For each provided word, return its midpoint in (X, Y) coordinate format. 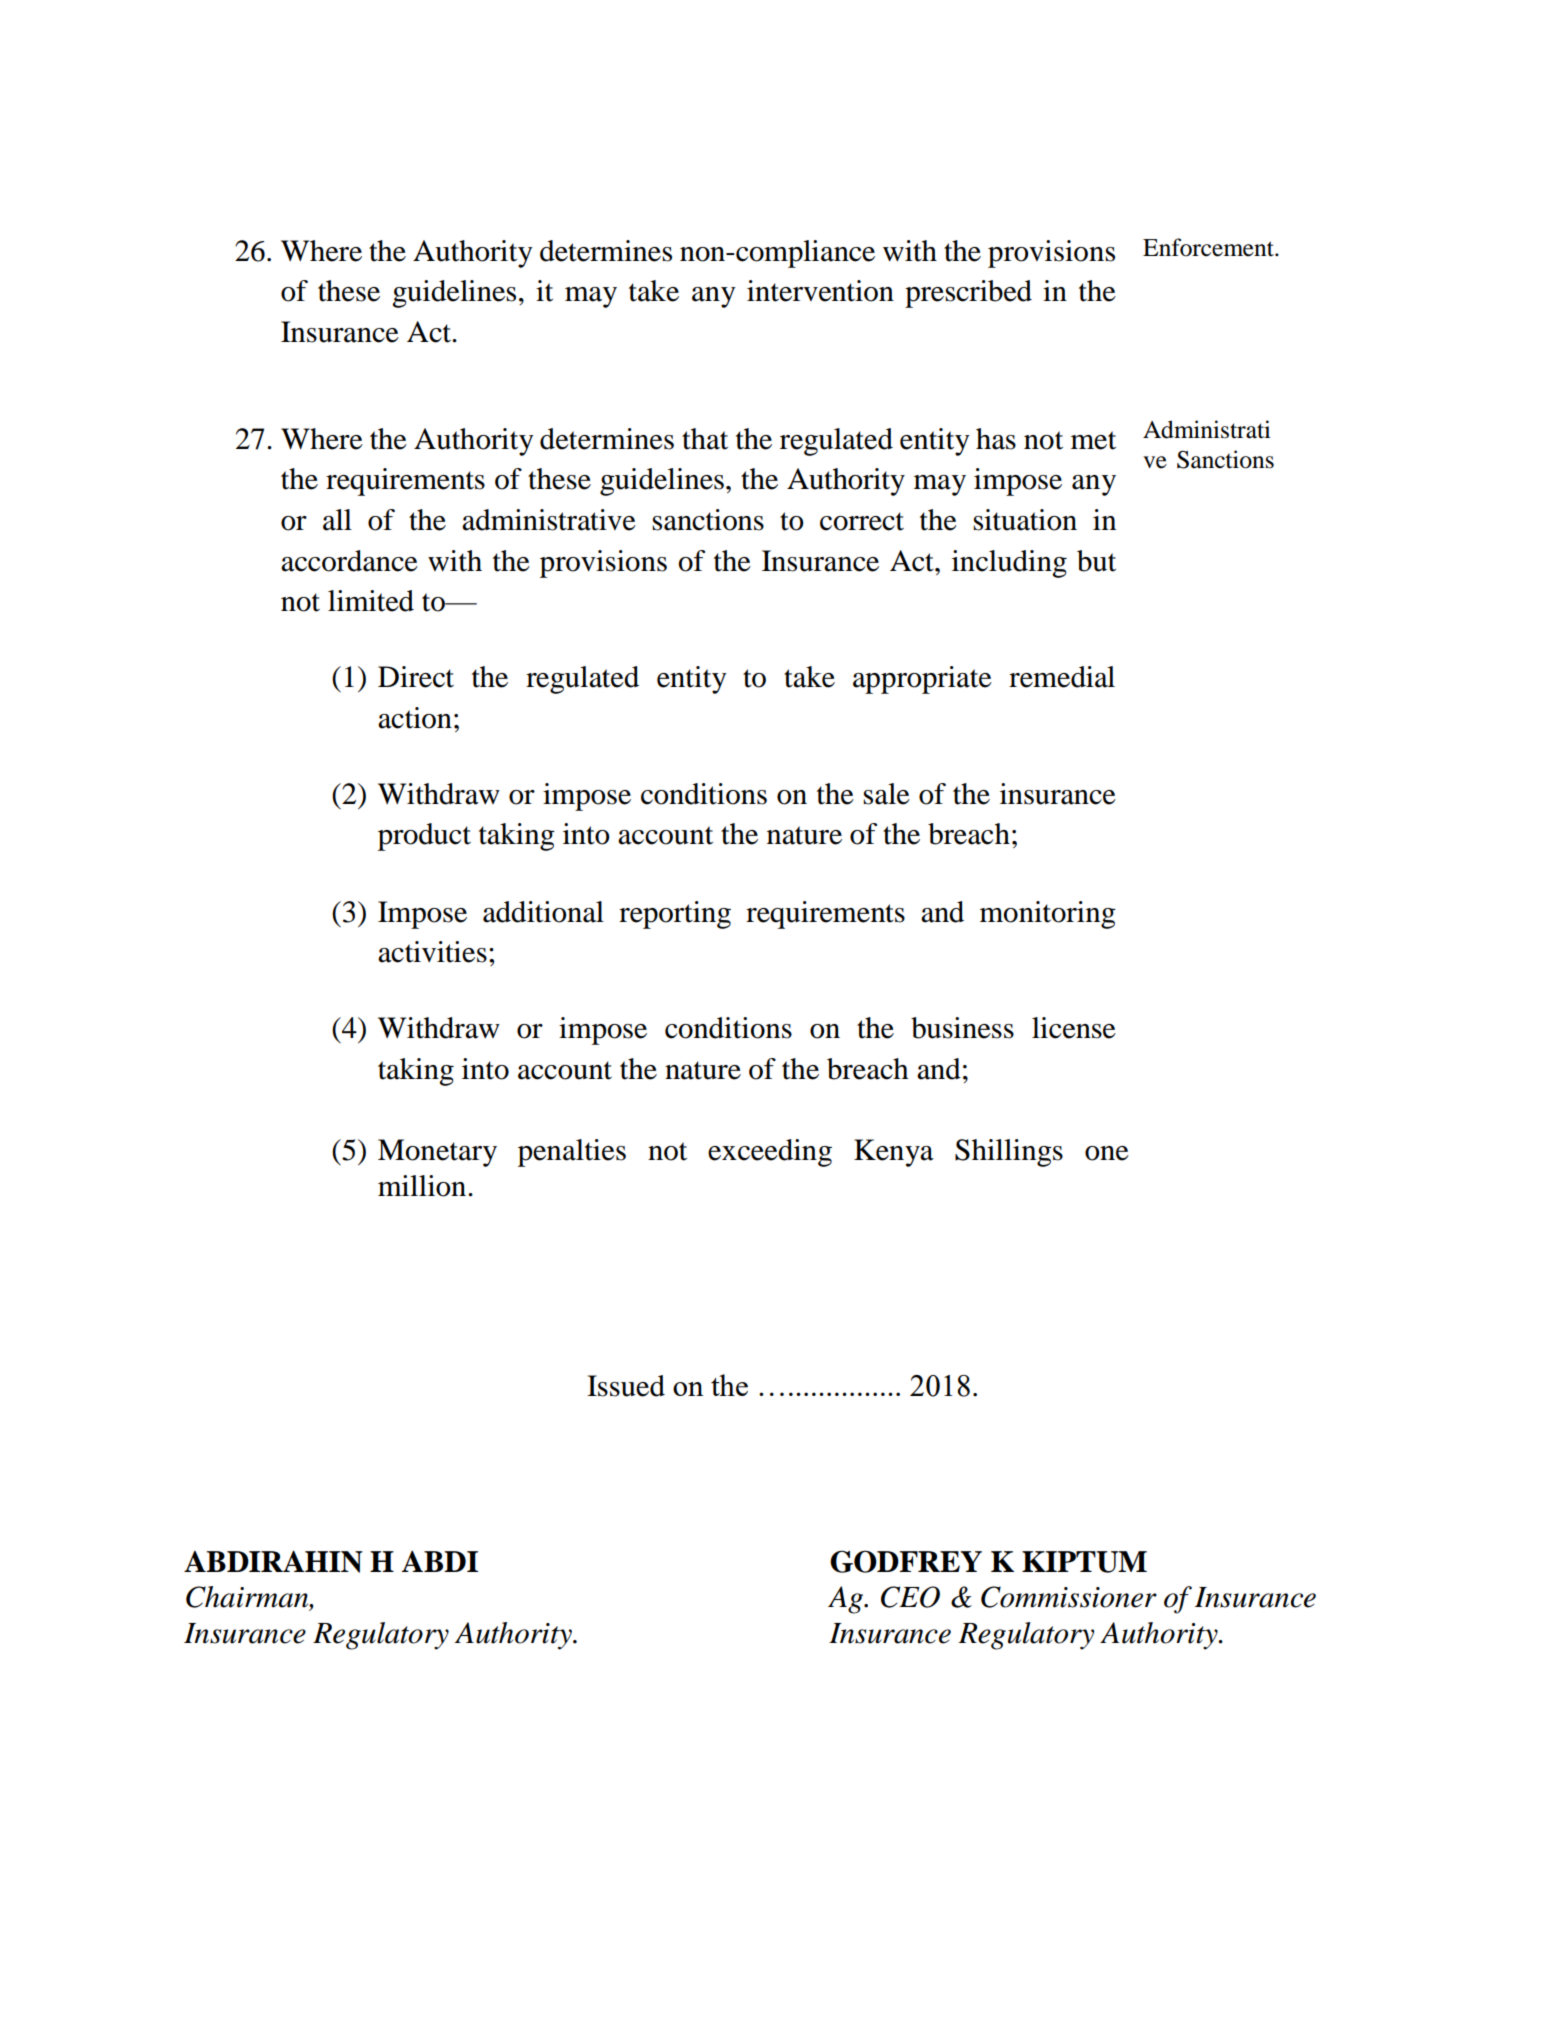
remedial (1062, 677)
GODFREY (906, 1561)
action (415, 718)
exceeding (770, 1153)
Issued (626, 1386)
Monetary (437, 1153)
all (337, 520)
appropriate (922, 680)
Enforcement (1209, 247)
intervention (820, 291)
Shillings (1009, 1153)
